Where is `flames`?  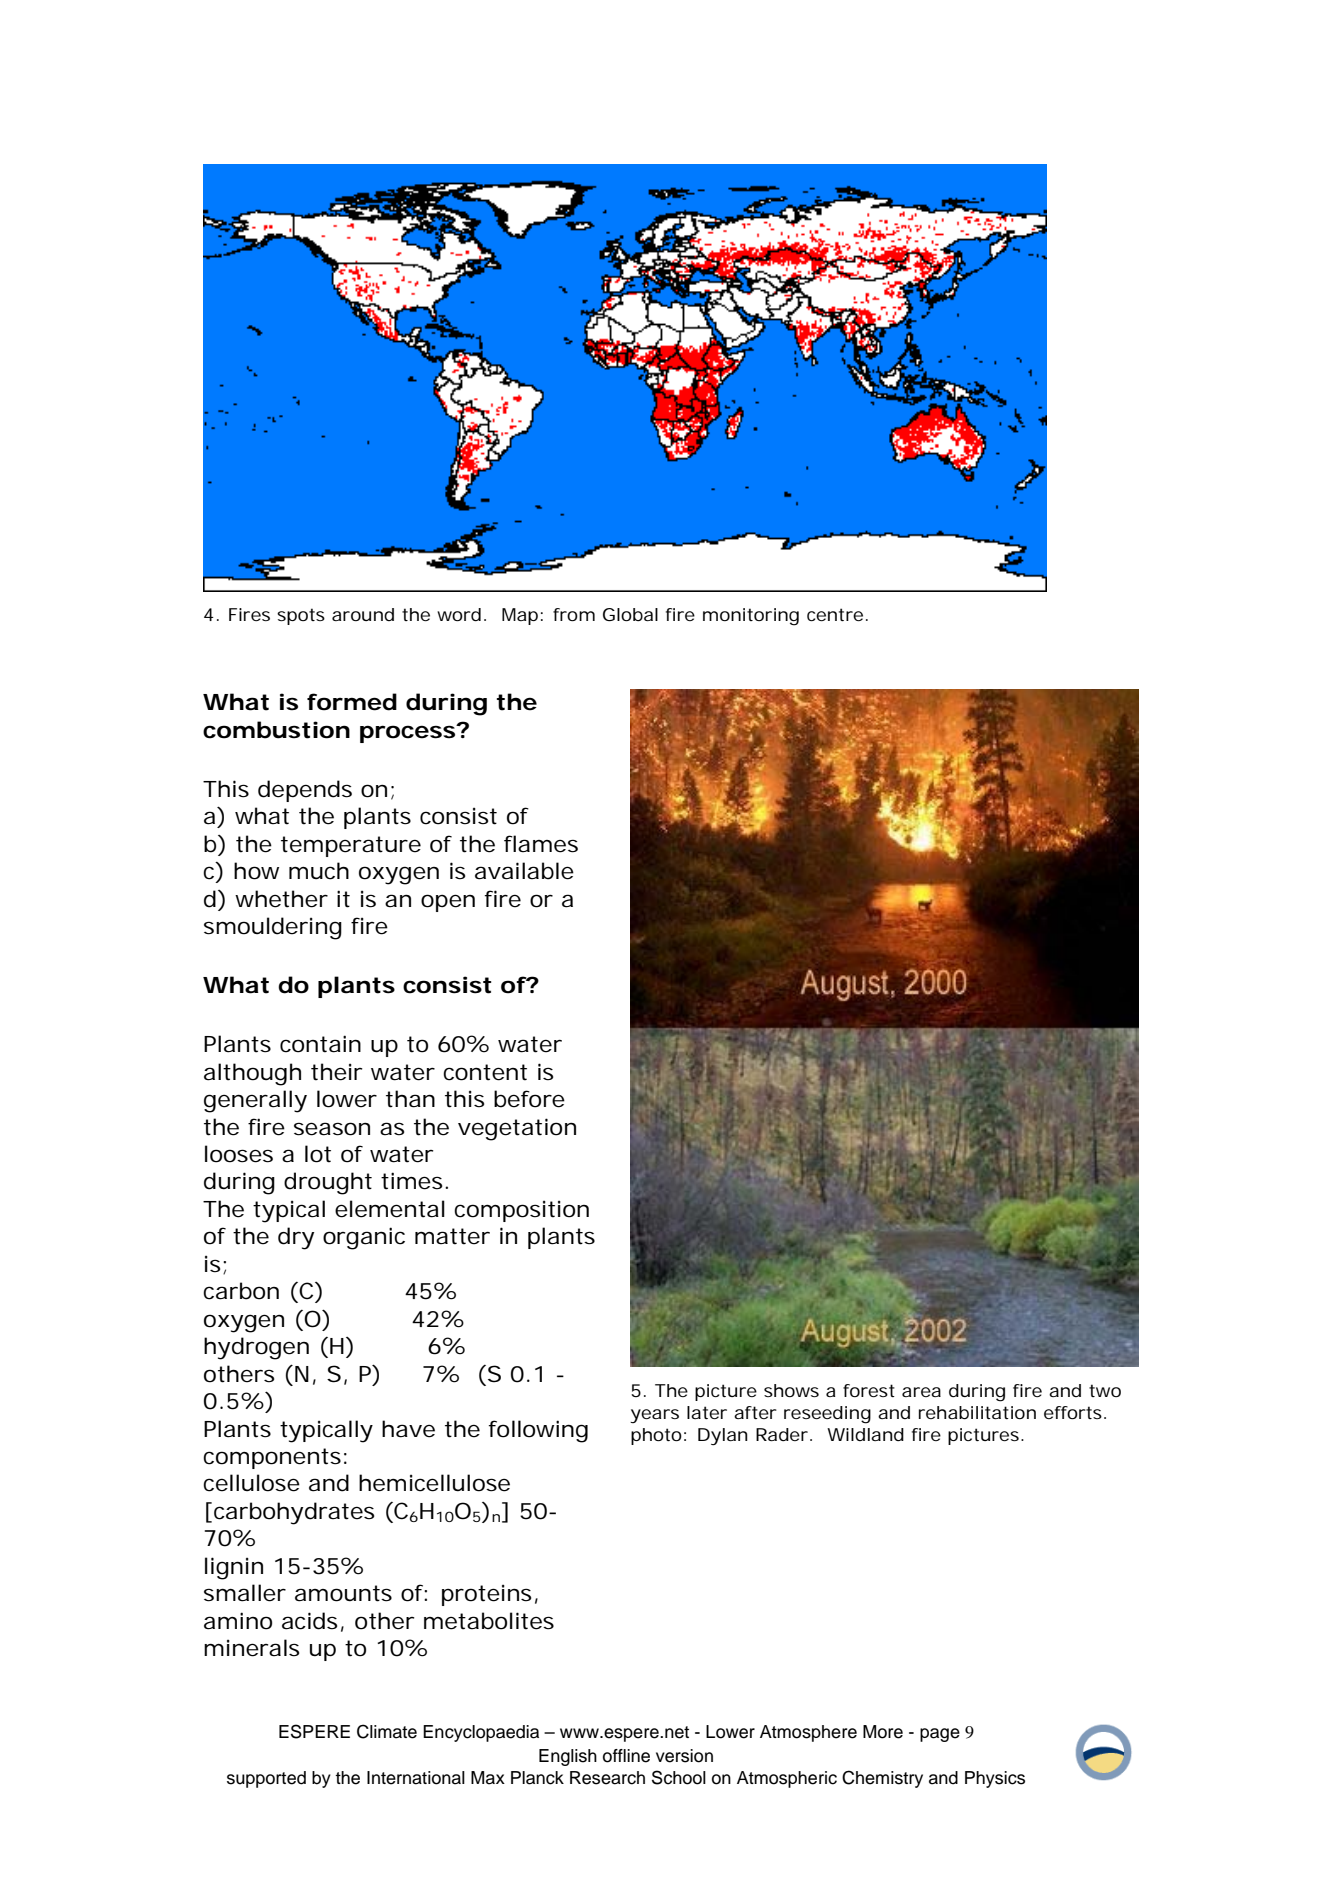 flames is located at coordinates (541, 844).
